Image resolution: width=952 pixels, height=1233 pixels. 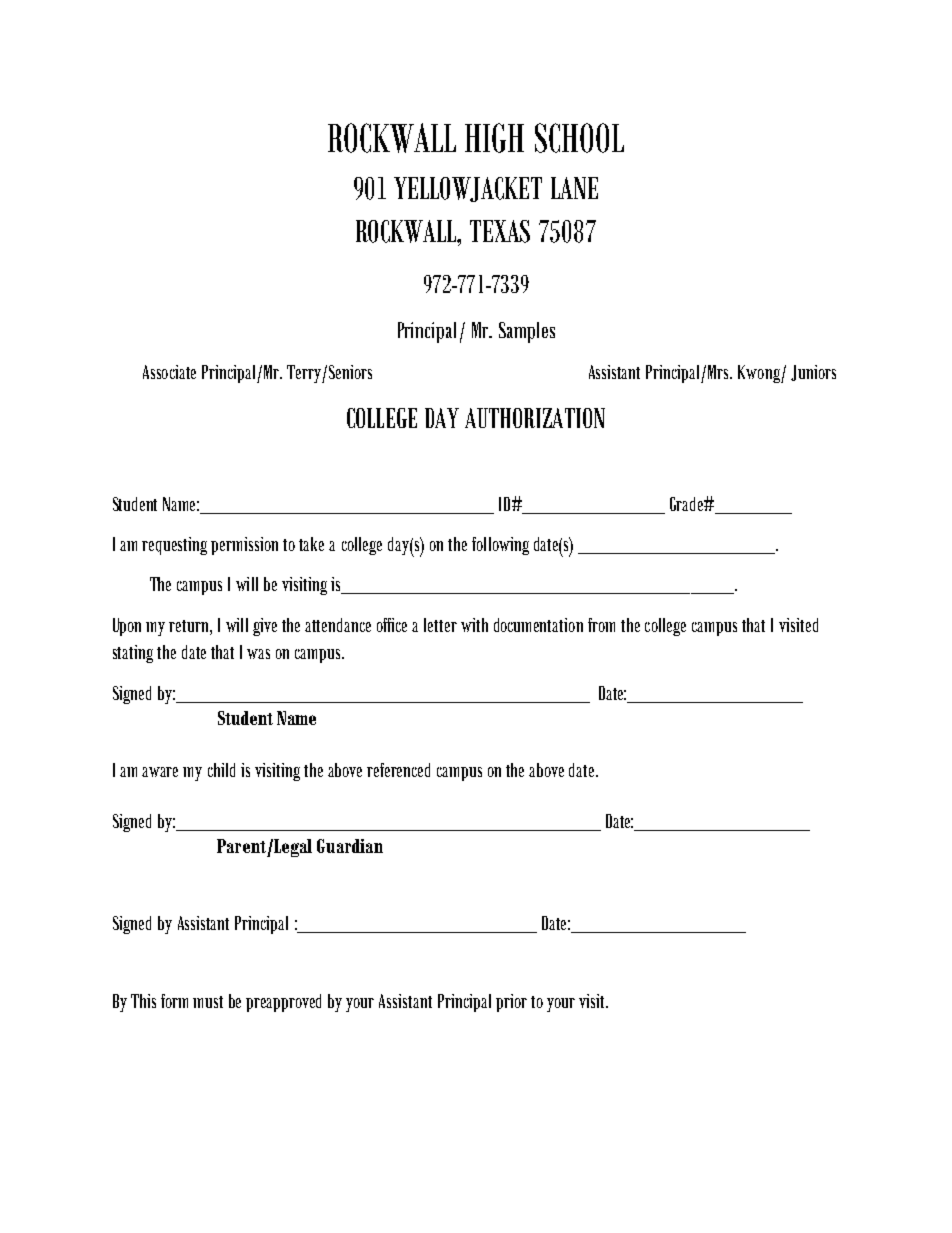 I want to click on following, so click(x=500, y=546).
